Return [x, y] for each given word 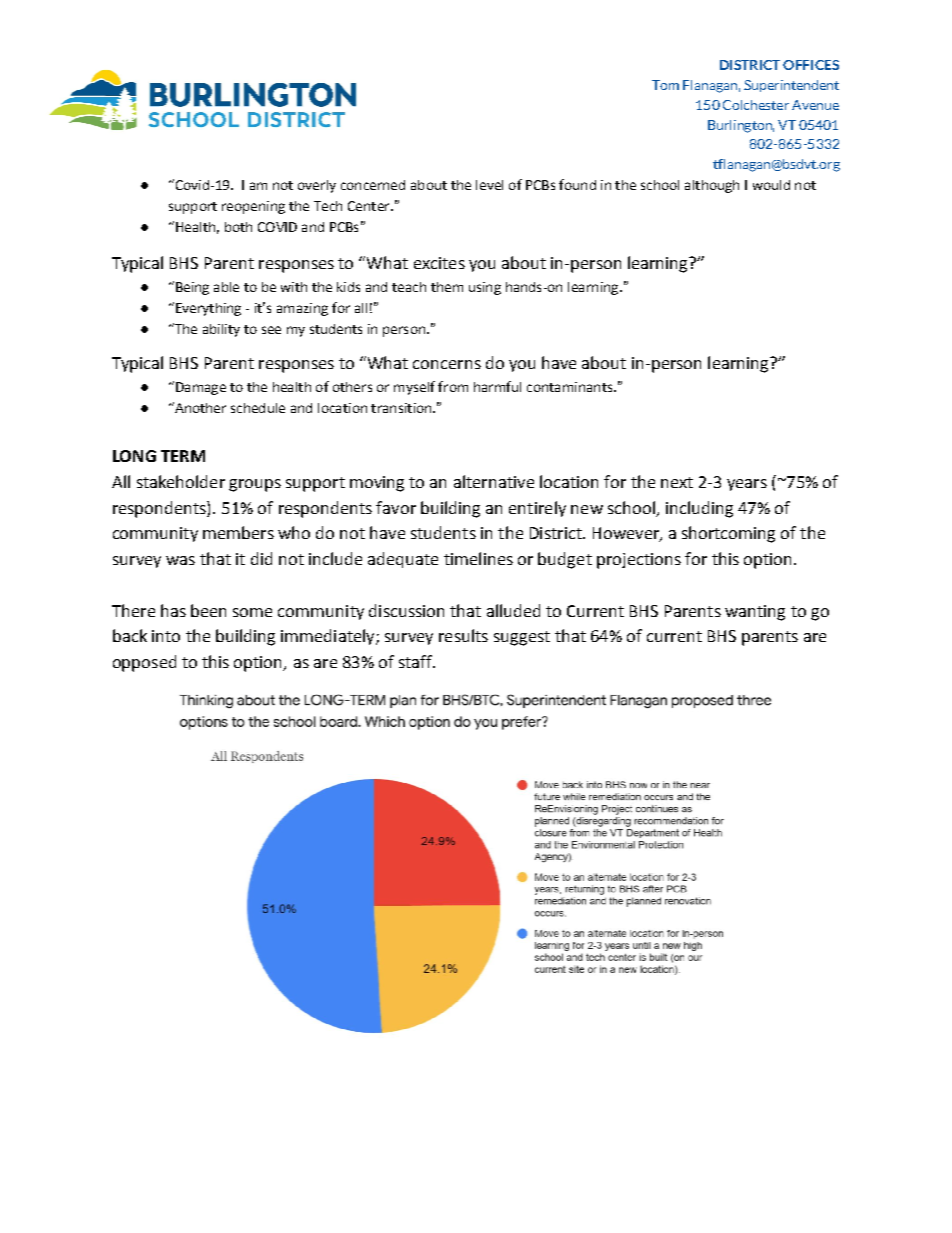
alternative [494, 481]
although [712, 186]
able [226, 287]
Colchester [756, 105]
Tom [665, 85]
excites [439, 263]
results [463, 635]
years [747, 485]
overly [317, 186]
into [166, 636]
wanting [755, 613]
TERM [183, 456]
